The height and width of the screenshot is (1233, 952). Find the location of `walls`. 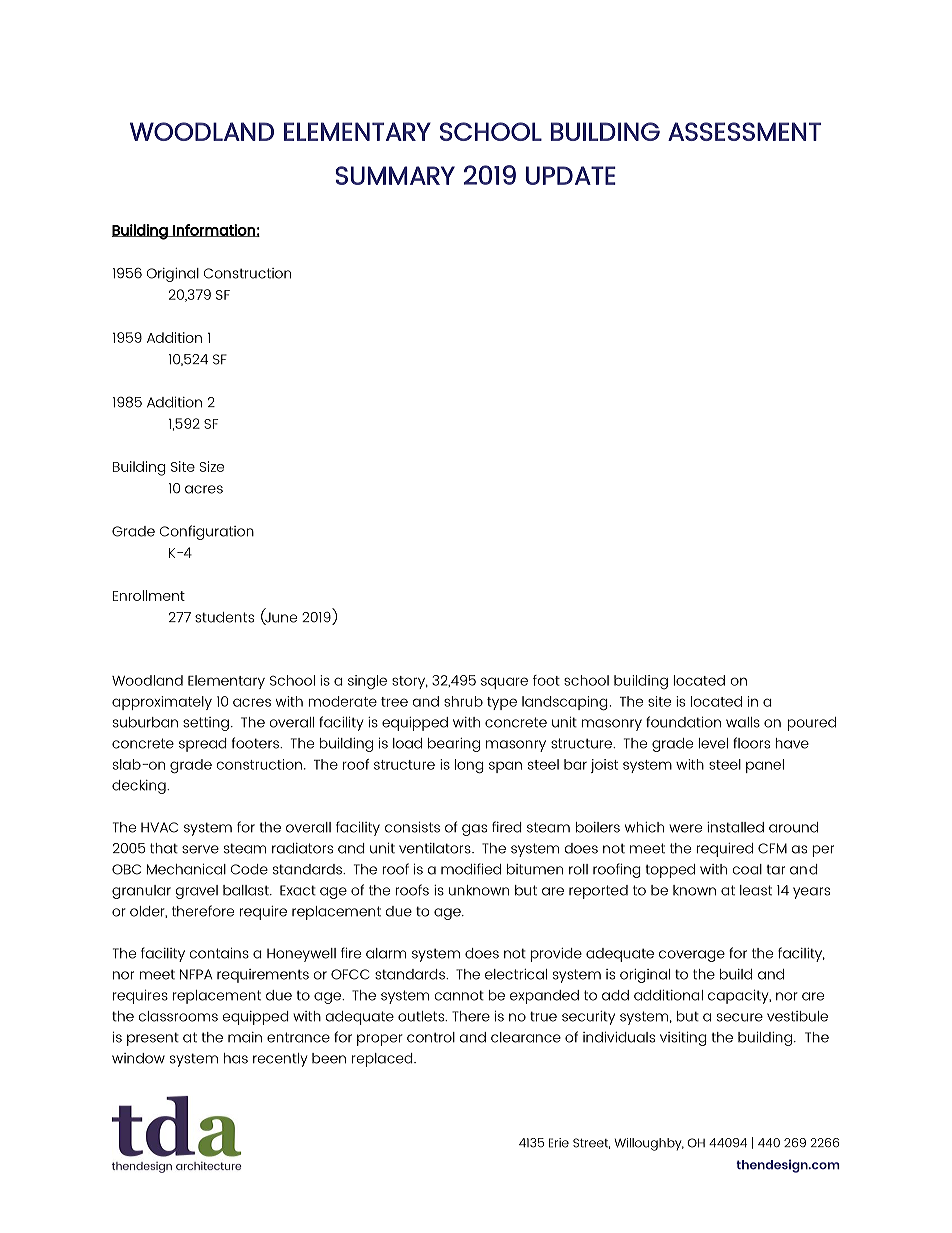

walls is located at coordinates (743, 722).
